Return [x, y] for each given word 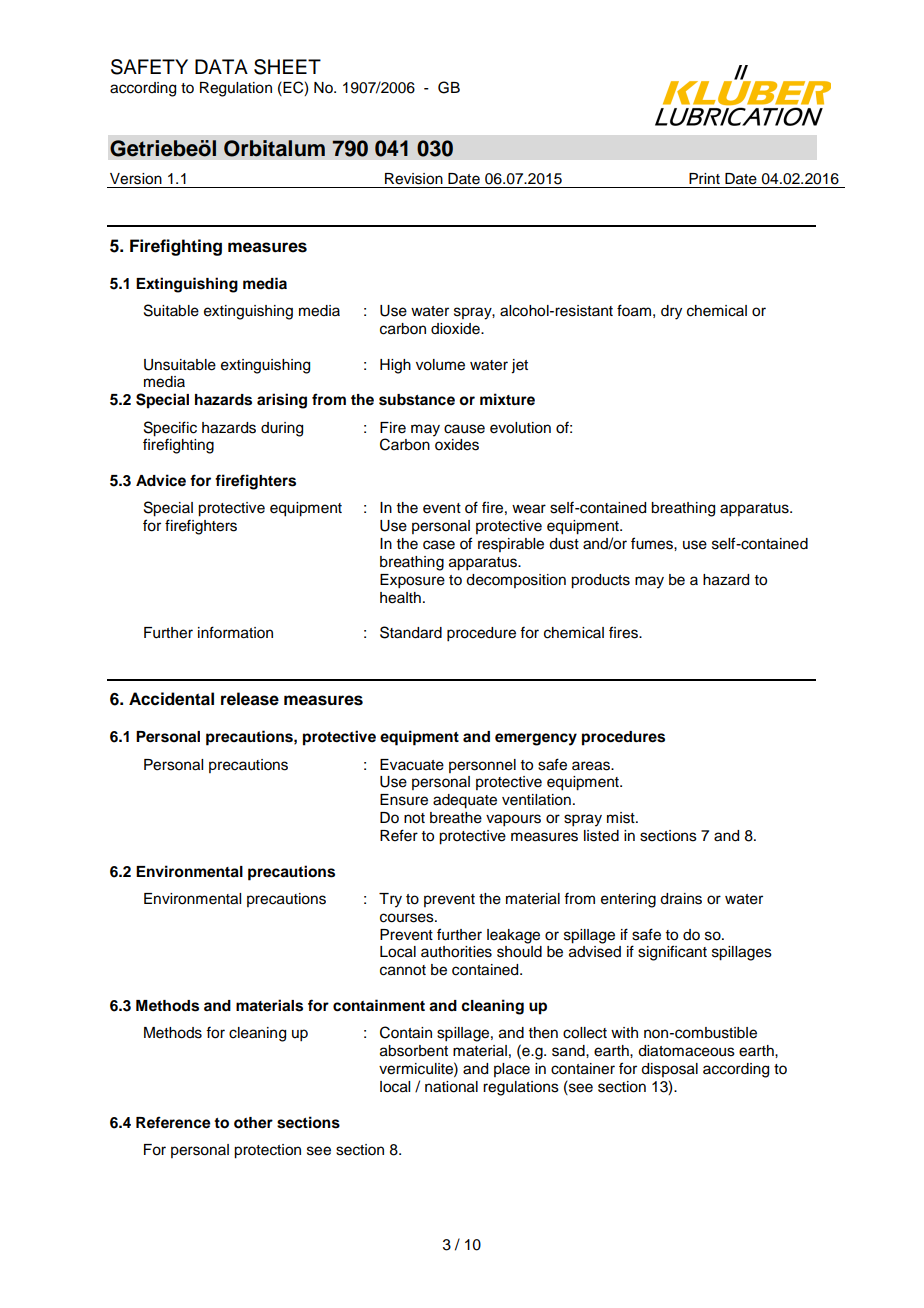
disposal [669, 1070]
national [451, 1087]
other [253, 1123]
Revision [414, 179]
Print [704, 178]
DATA [221, 66]
